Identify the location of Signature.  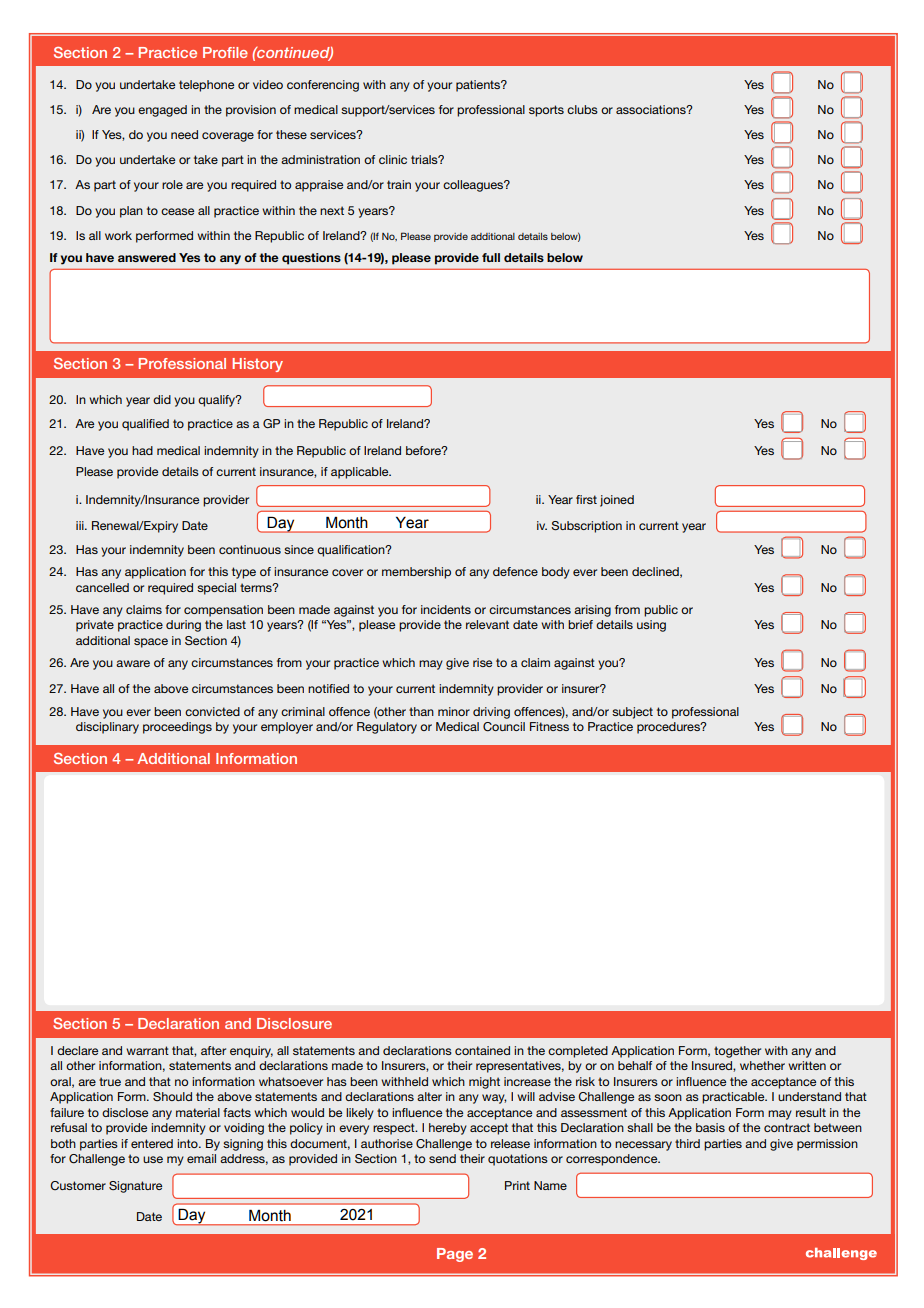
(135, 1187).
